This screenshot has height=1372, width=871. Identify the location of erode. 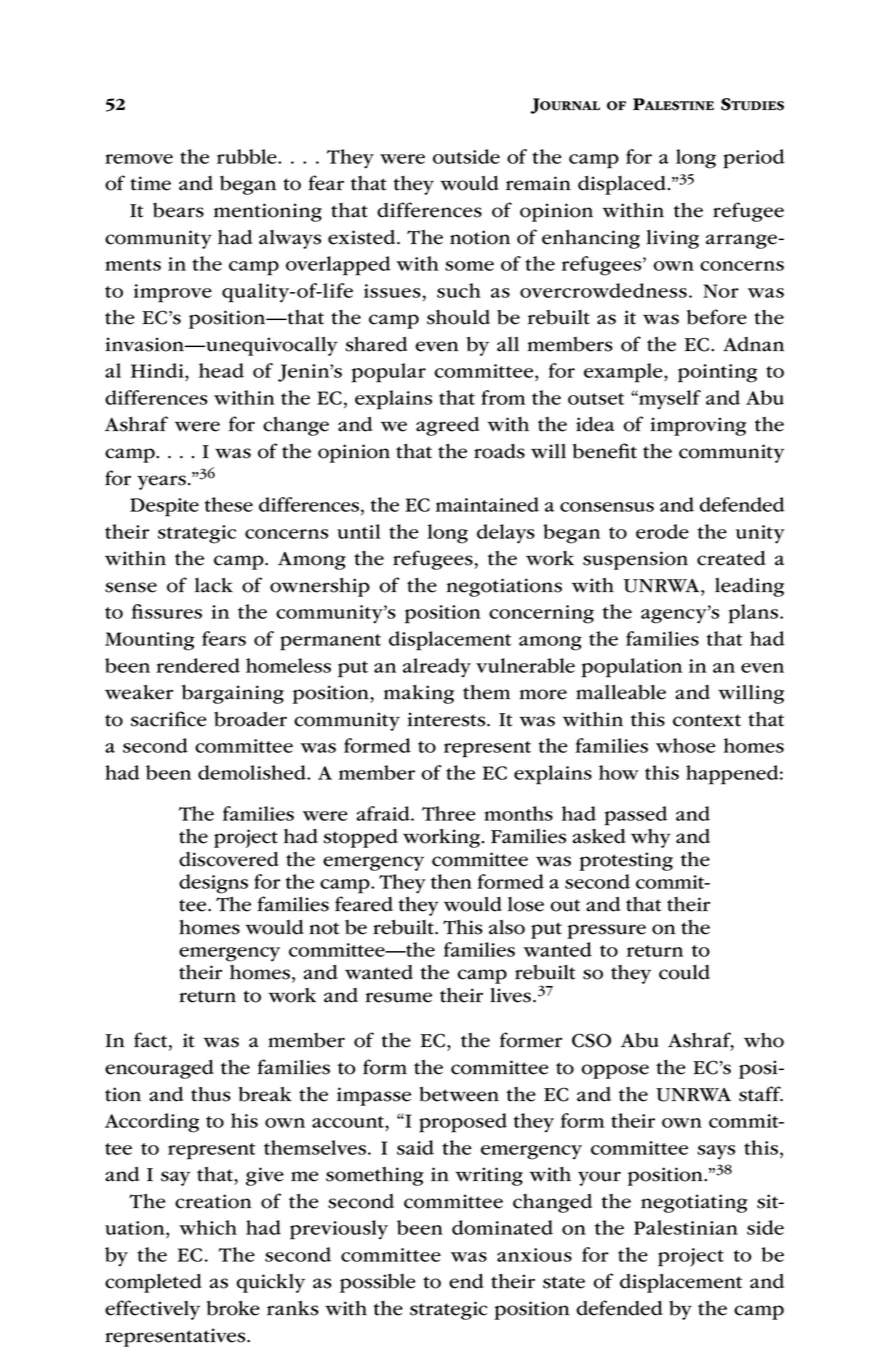
(662, 531).
